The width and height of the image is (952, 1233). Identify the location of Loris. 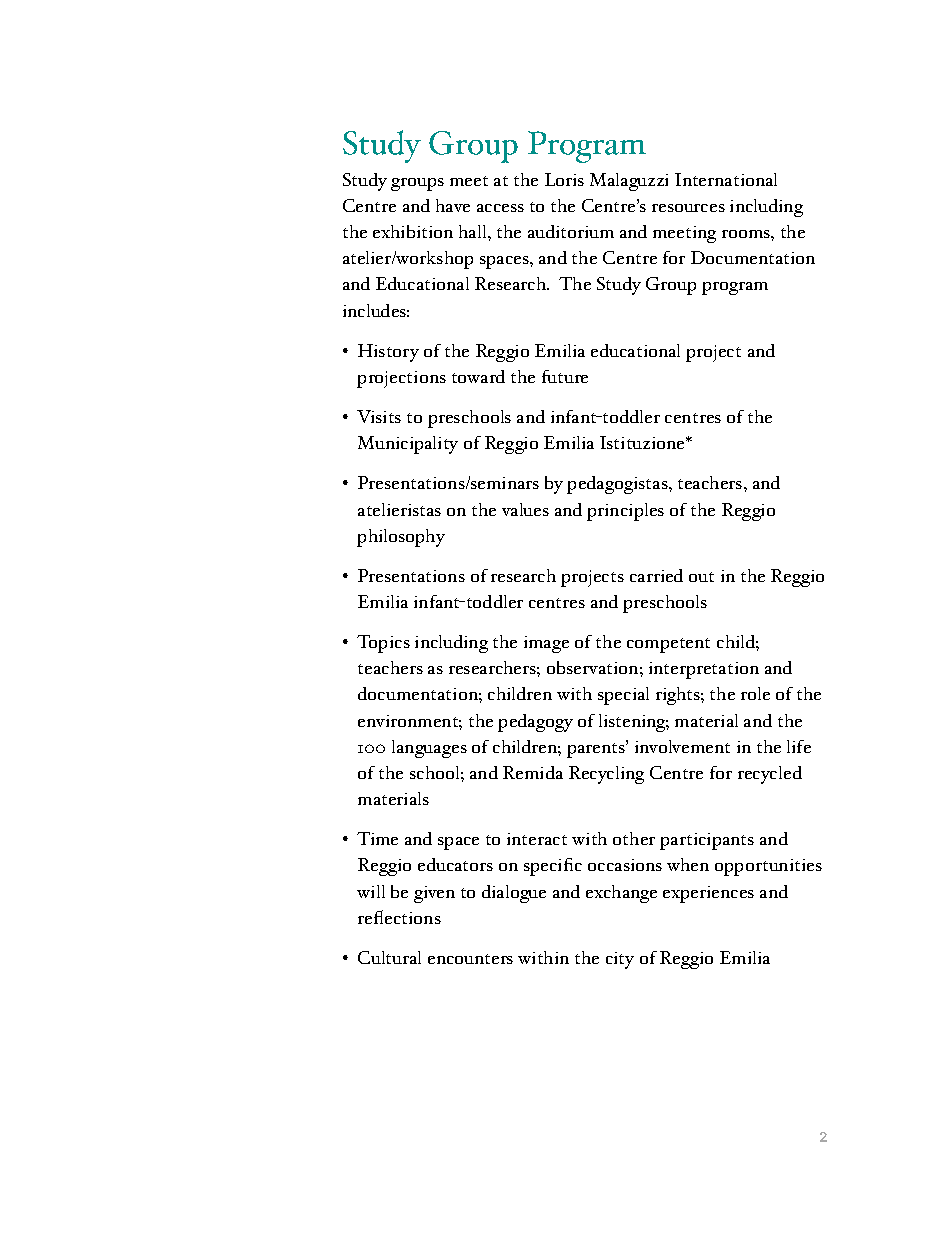
(564, 179).
